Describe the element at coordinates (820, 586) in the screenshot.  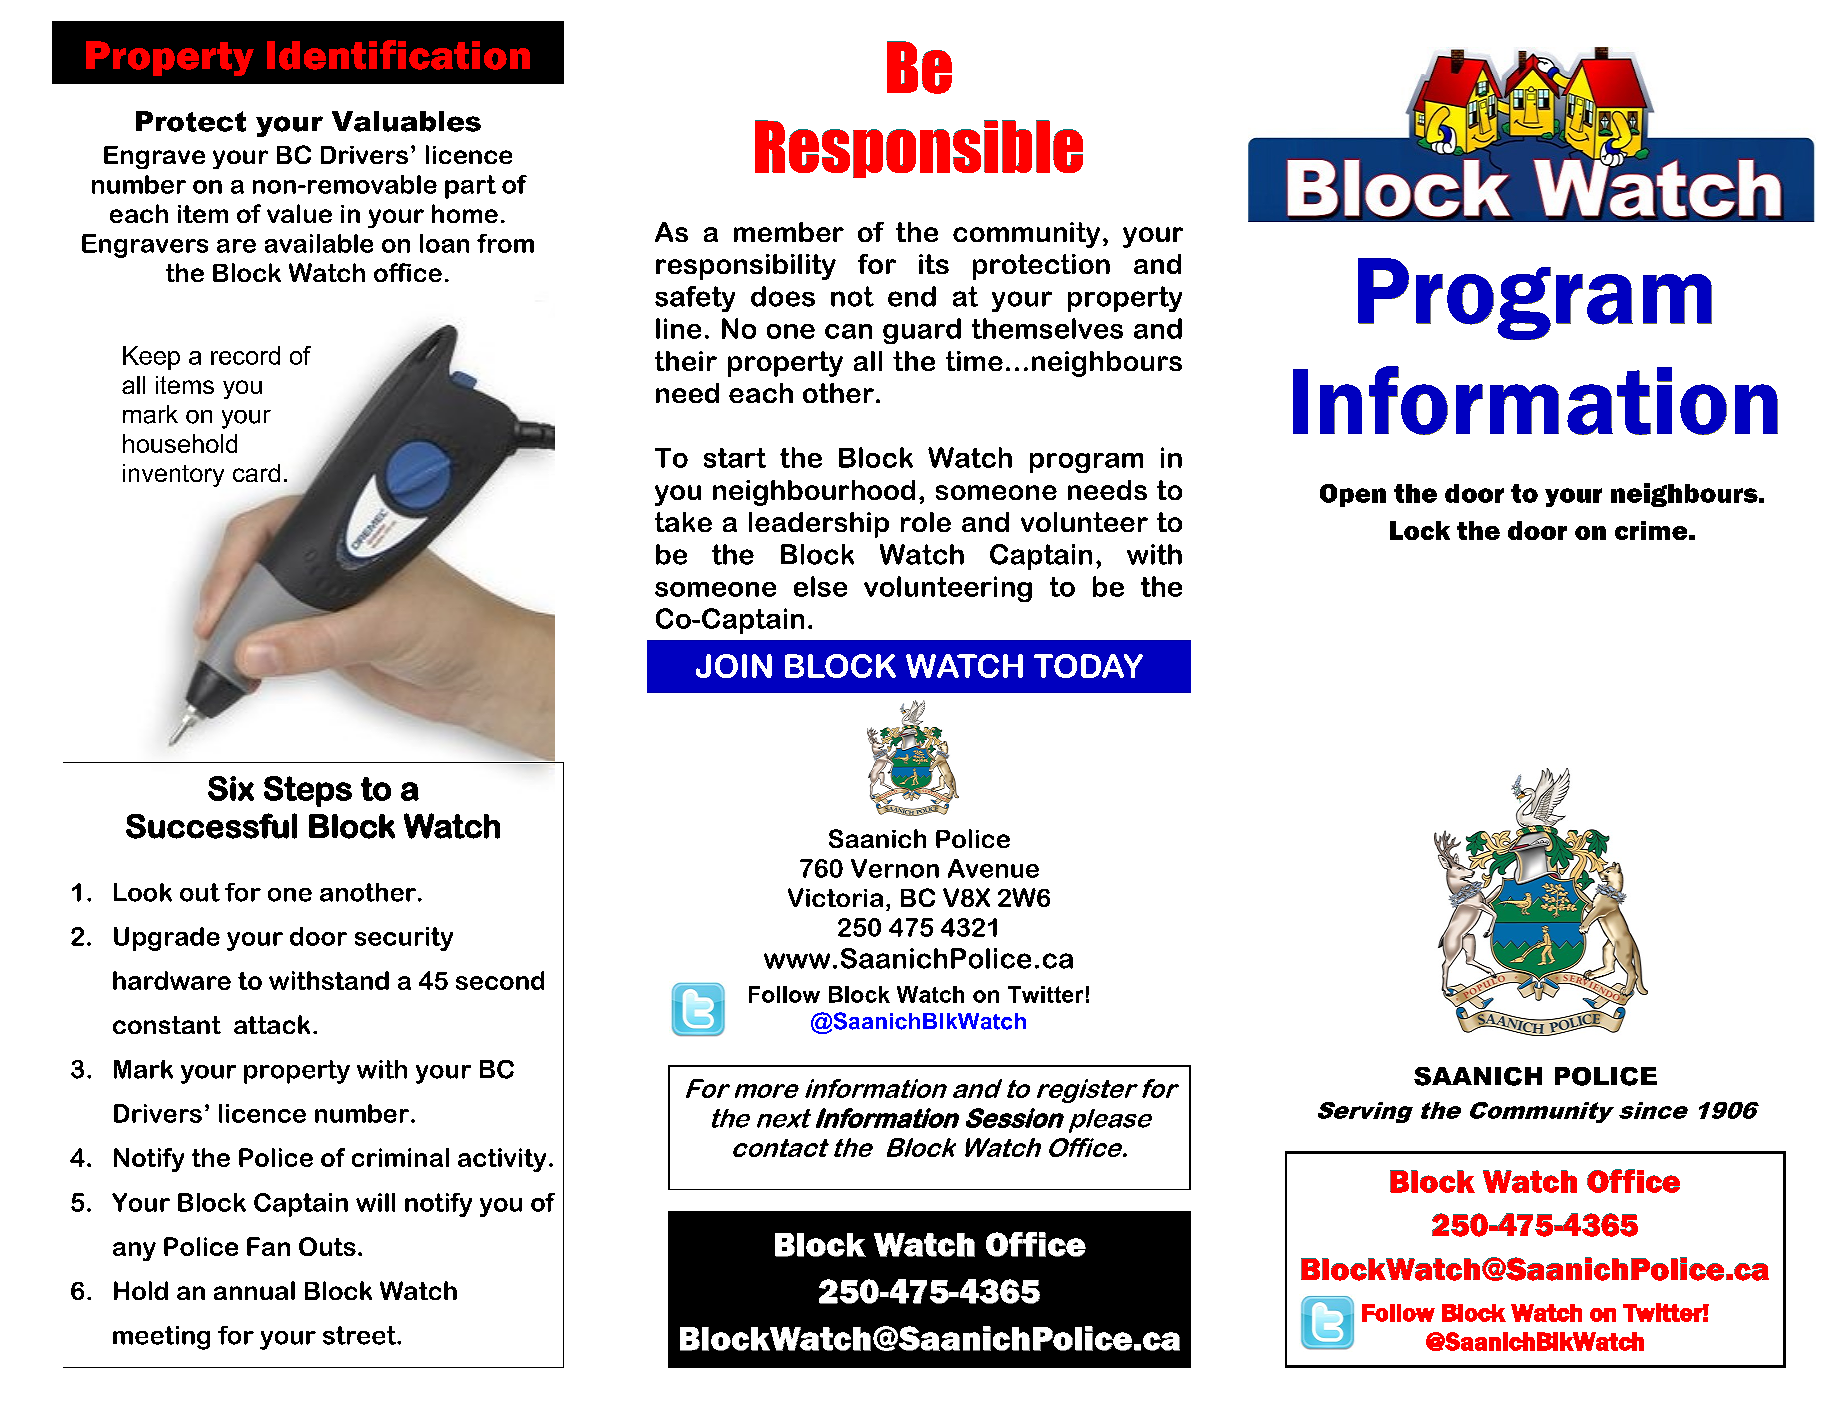
I see `else` at that location.
